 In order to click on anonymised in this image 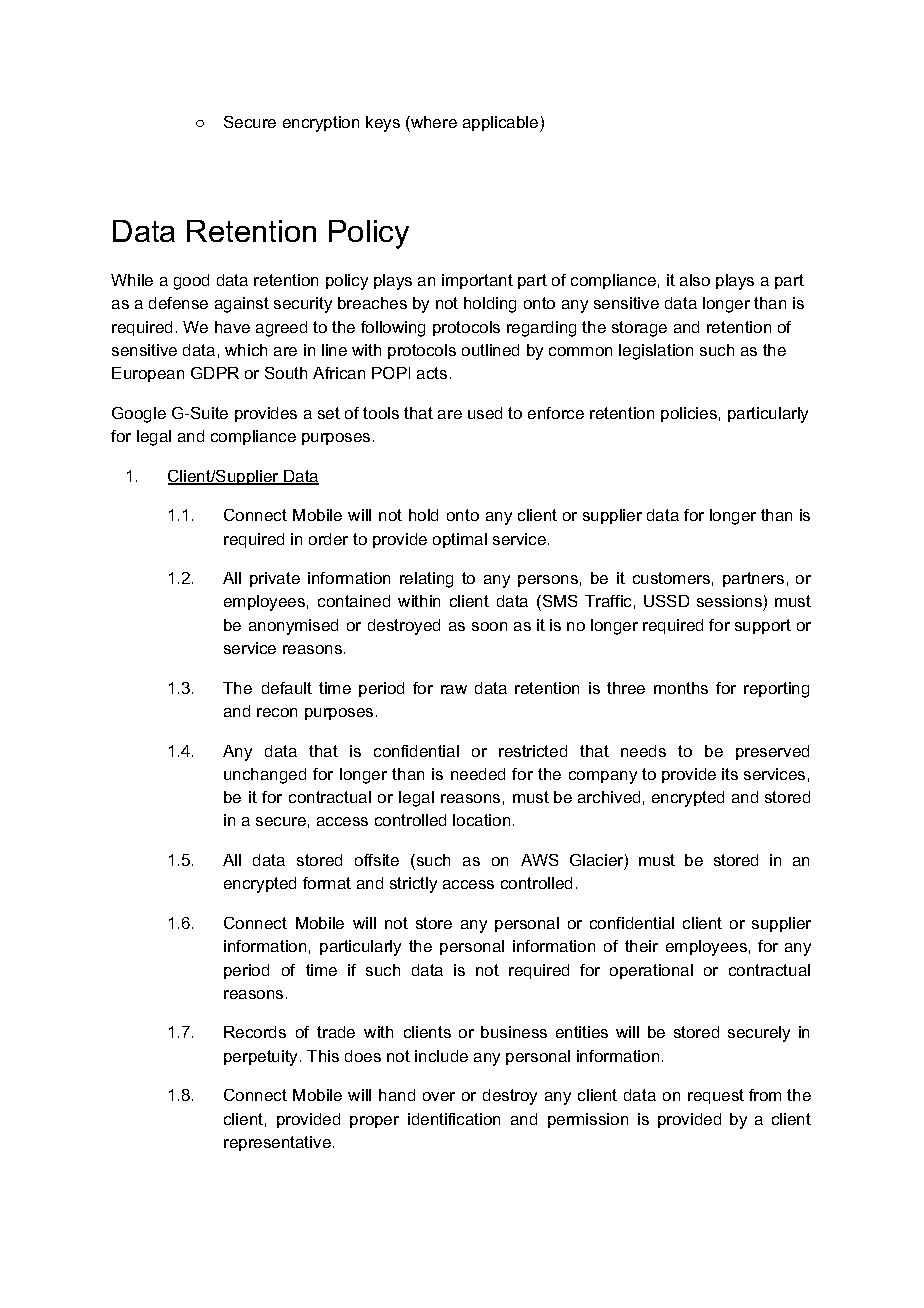, I will do `click(293, 627)`.
